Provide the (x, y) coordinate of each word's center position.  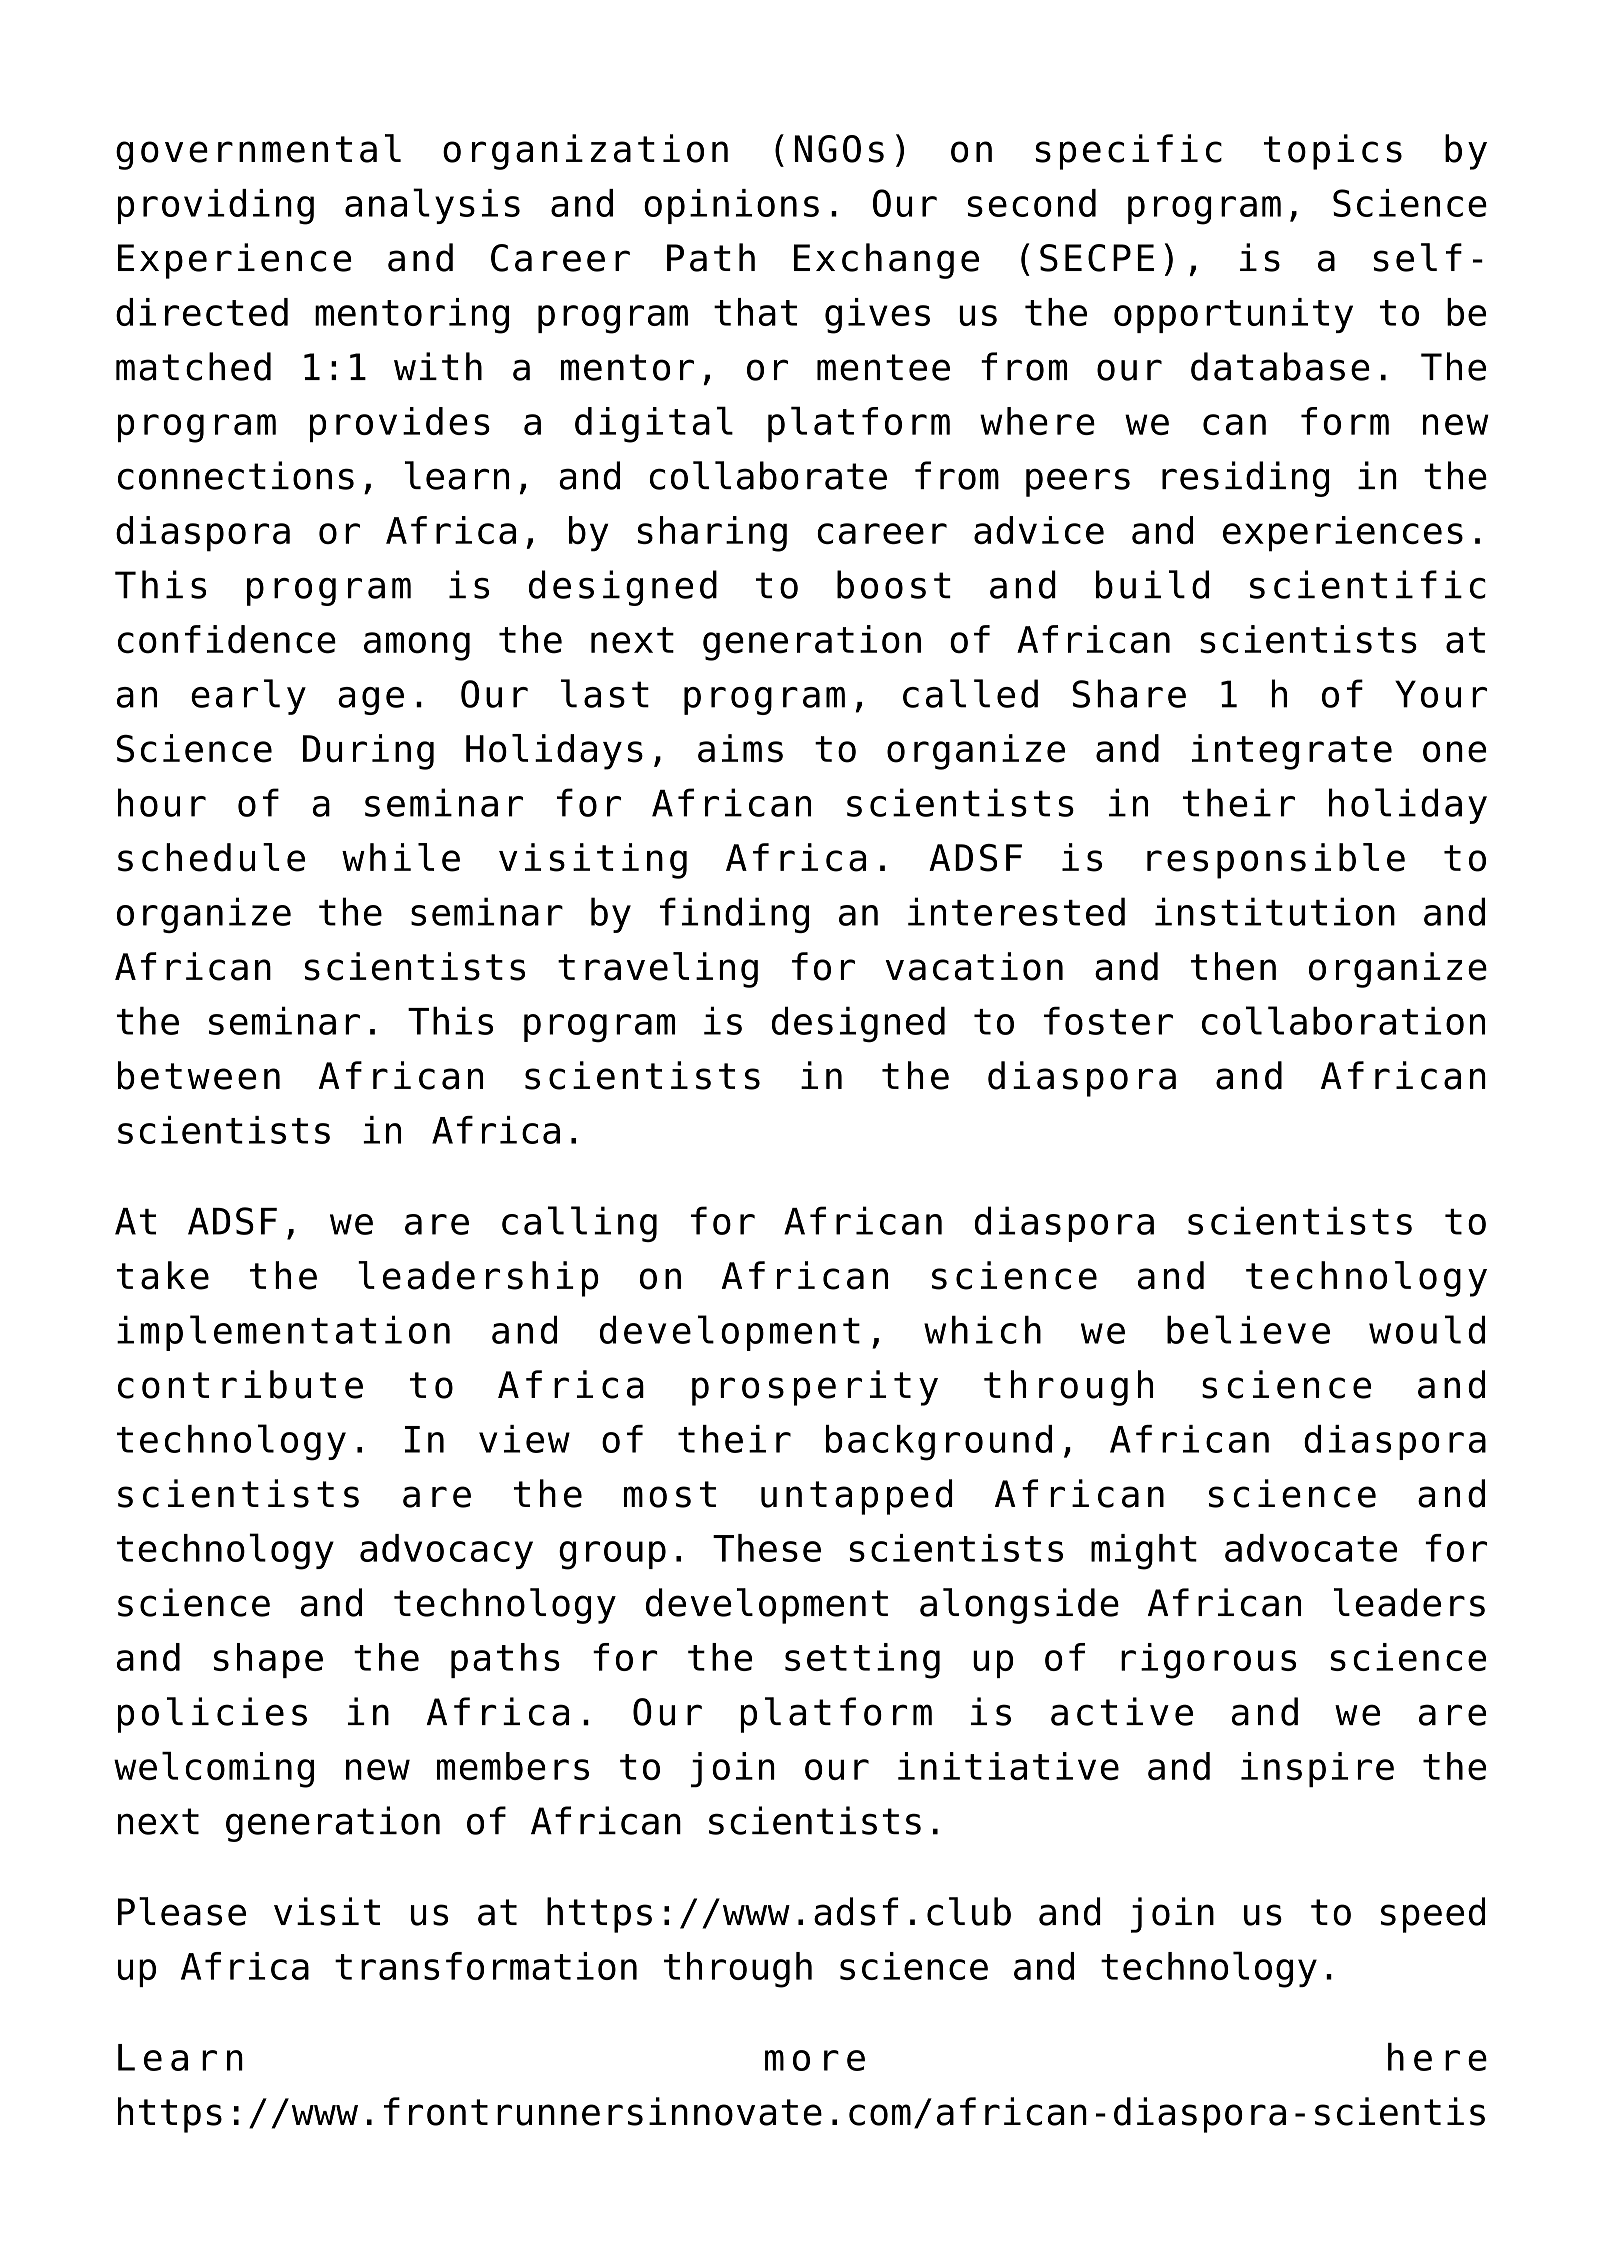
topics (1333, 152)
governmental (258, 152)
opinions (731, 206)
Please (182, 1911)
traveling (658, 970)
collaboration (1343, 1020)
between (199, 1075)
